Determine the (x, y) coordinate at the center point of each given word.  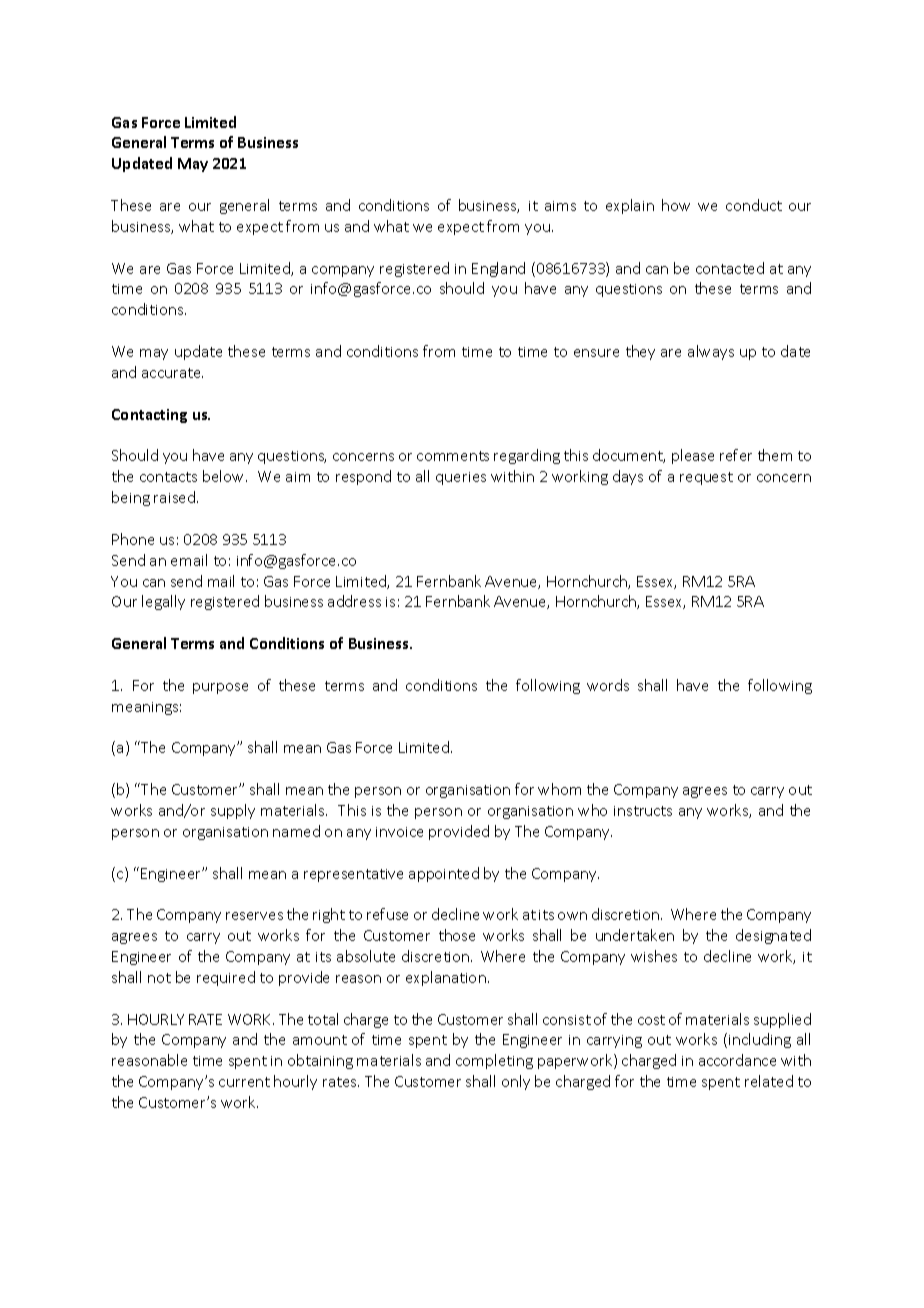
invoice (399, 832)
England (498, 269)
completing (494, 1061)
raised (176, 497)
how (676, 205)
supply (233, 811)
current (244, 1082)
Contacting (149, 416)
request (706, 478)
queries (461, 478)
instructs (643, 811)
